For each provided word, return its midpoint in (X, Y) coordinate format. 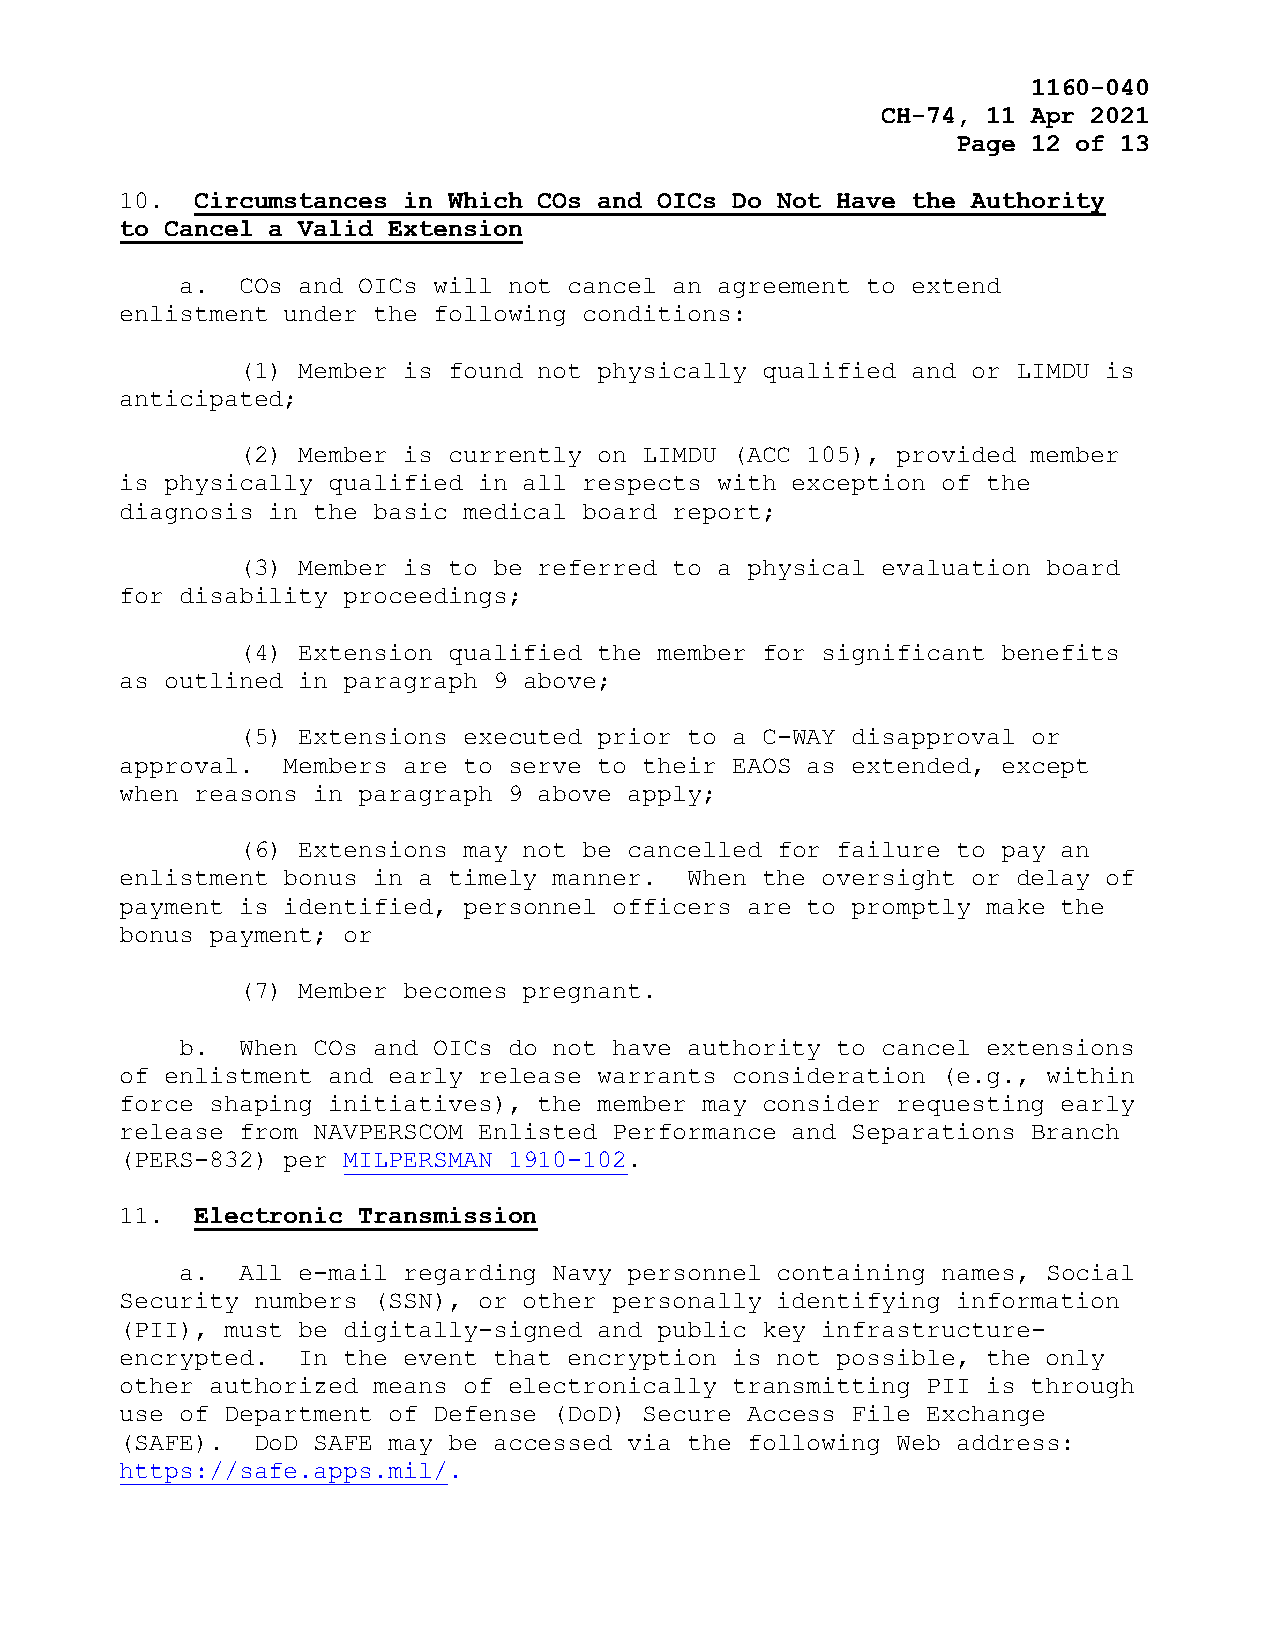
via (649, 1442)
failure (889, 849)
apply (665, 796)
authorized (284, 1385)
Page (986, 146)
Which (485, 200)
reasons (245, 795)
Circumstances (290, 200)
